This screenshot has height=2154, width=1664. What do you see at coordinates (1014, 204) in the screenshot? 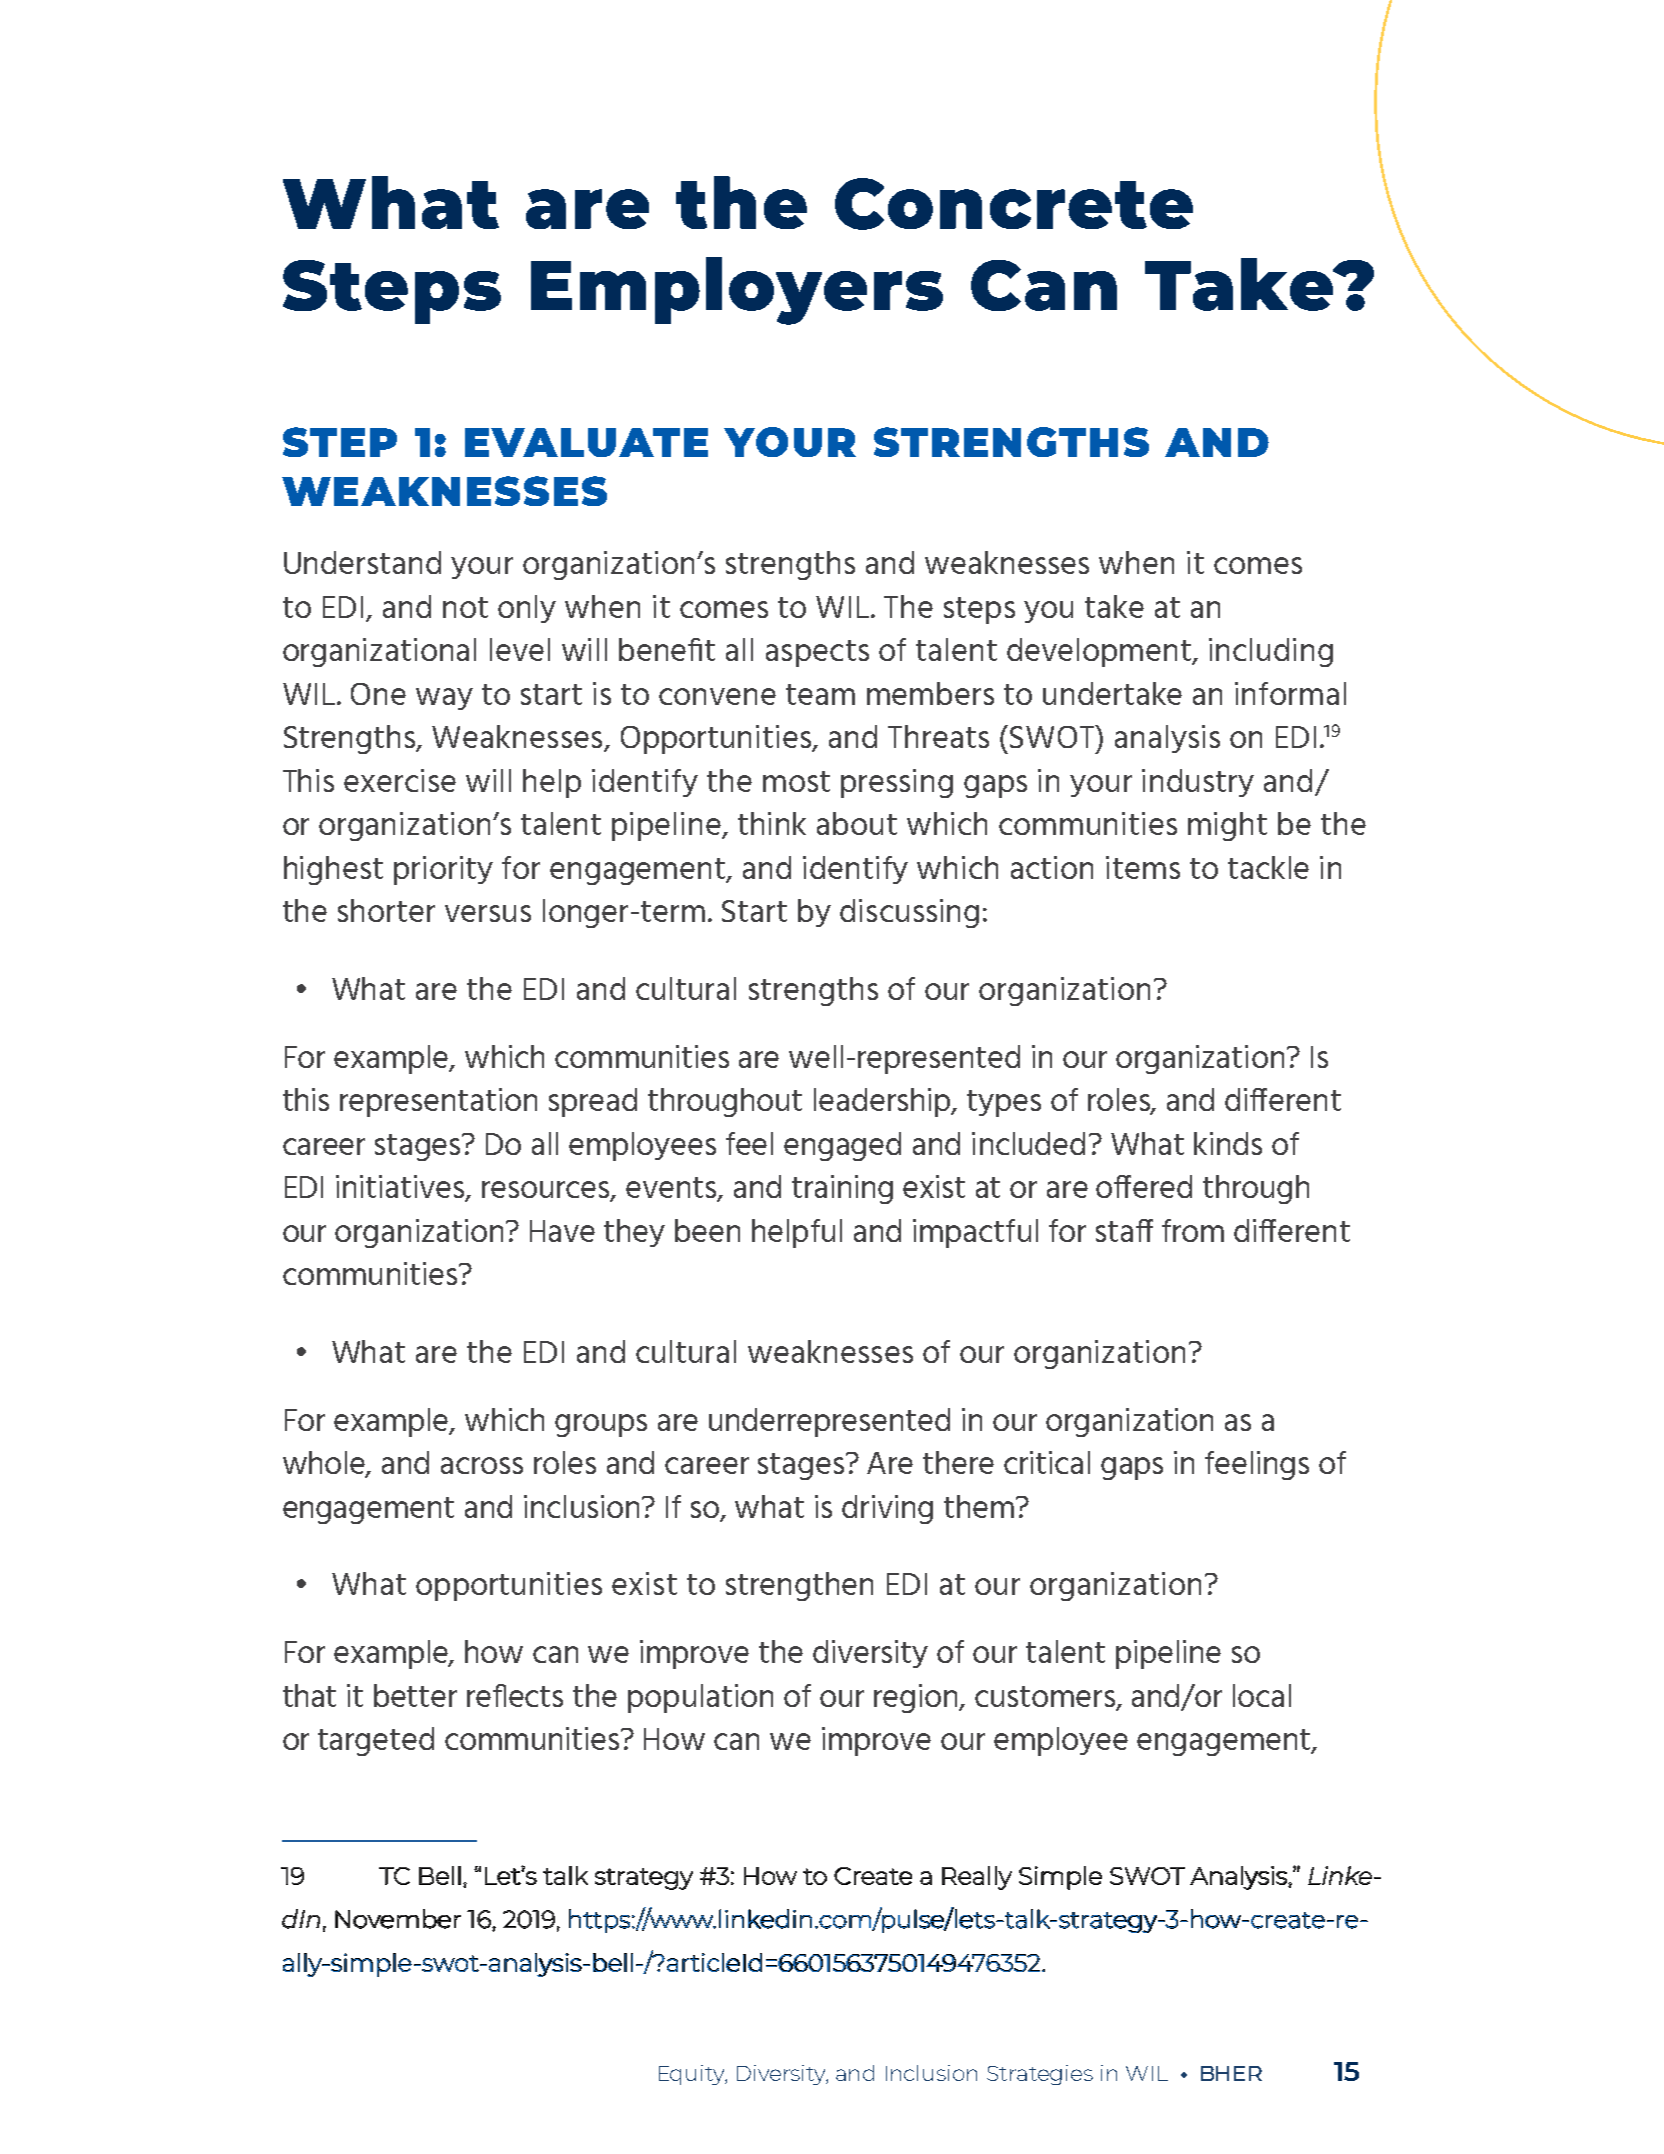
I see `Concrete` at bounding box center [1014, 204].
